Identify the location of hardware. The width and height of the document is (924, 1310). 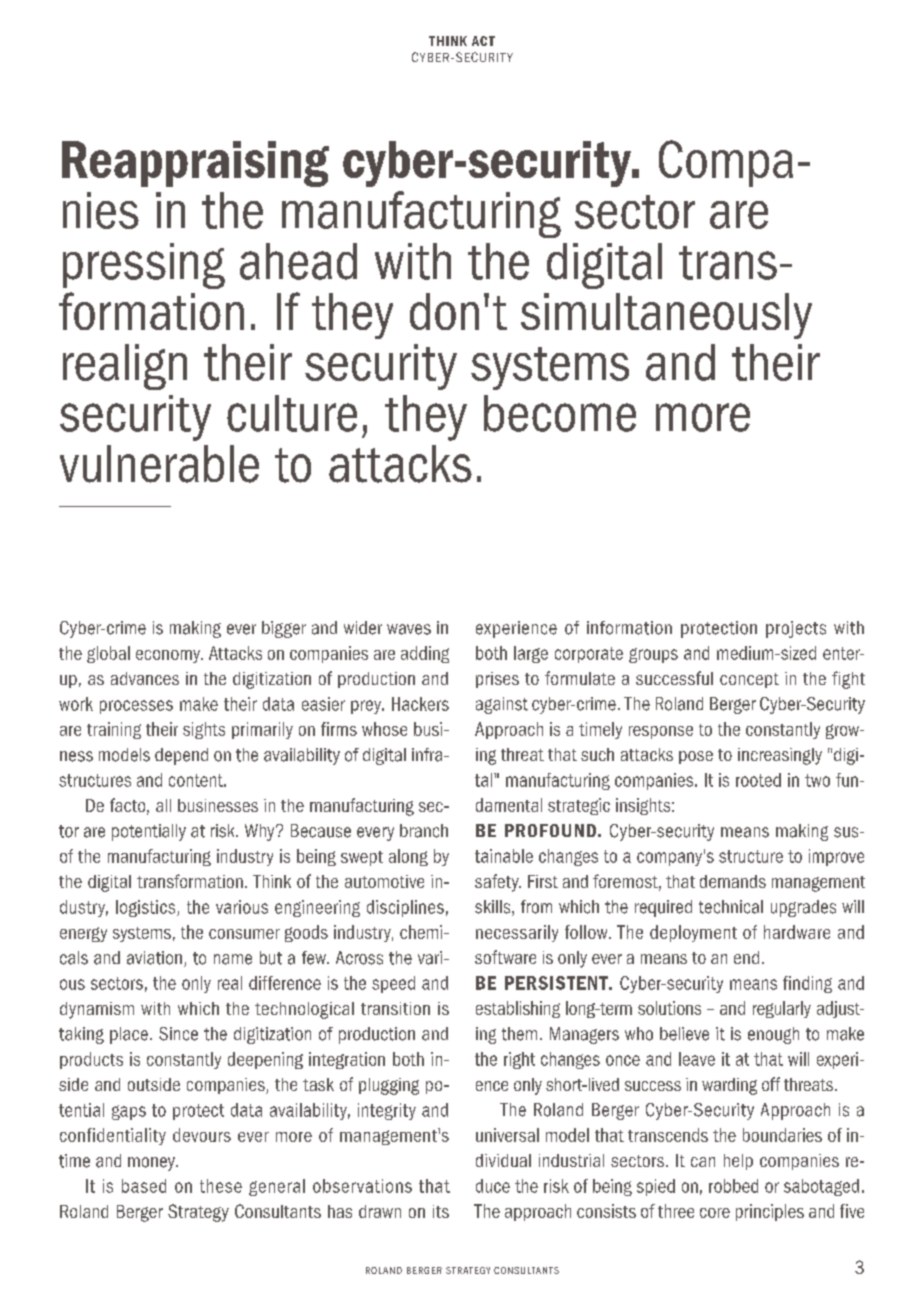
(797, 932).
